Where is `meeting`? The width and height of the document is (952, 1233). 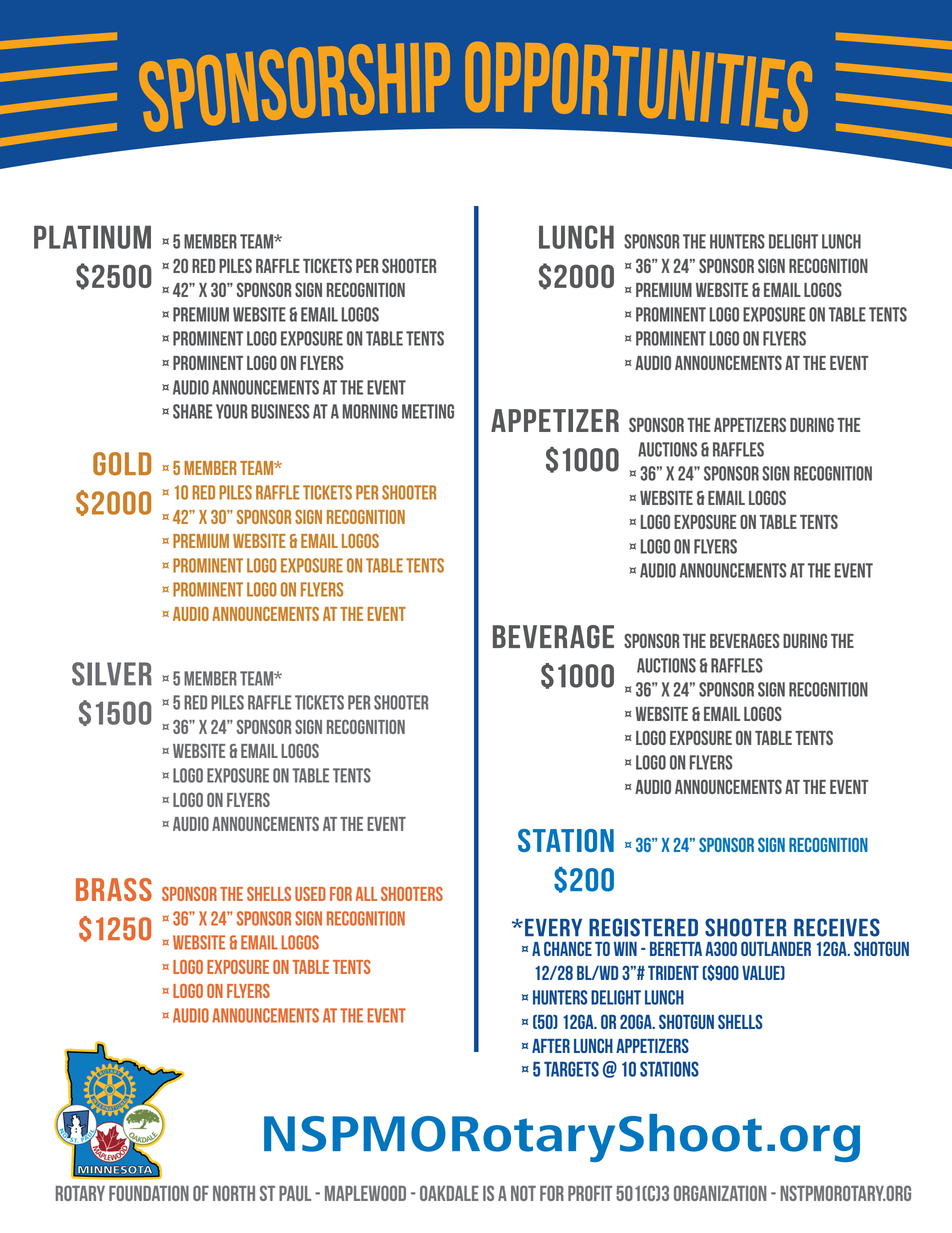
meeting is located at coordinates (428, 411).
